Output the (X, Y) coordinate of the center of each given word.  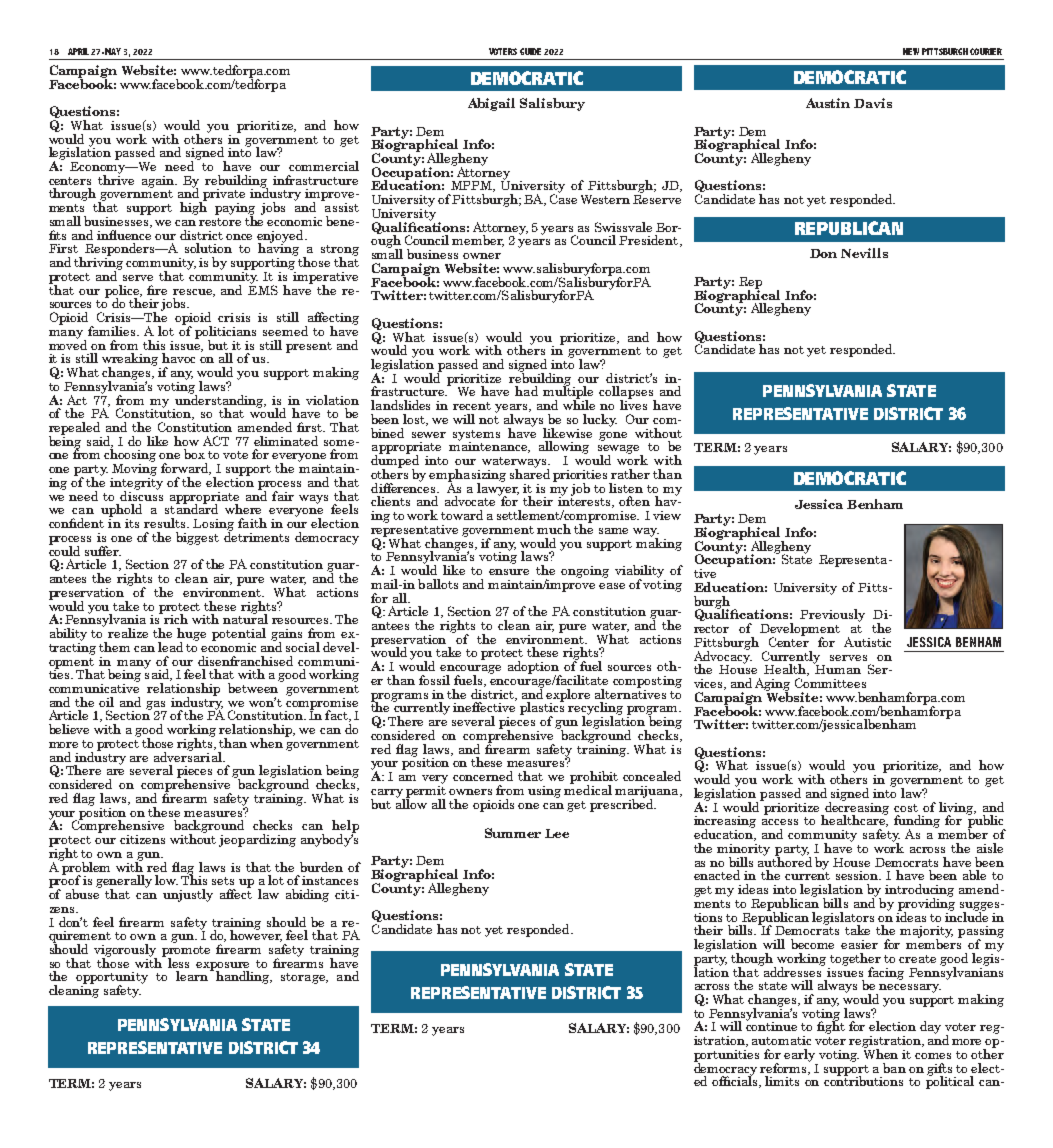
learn (192, 976)
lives (633, 404)
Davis (873, 103)
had (526, 391)
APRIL (78, 51)
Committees (830, 683)
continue (771, 1025)
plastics (542, 709)
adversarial (189, 756)
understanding (219, 401)
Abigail (491, 104)
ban (894, 1068)
